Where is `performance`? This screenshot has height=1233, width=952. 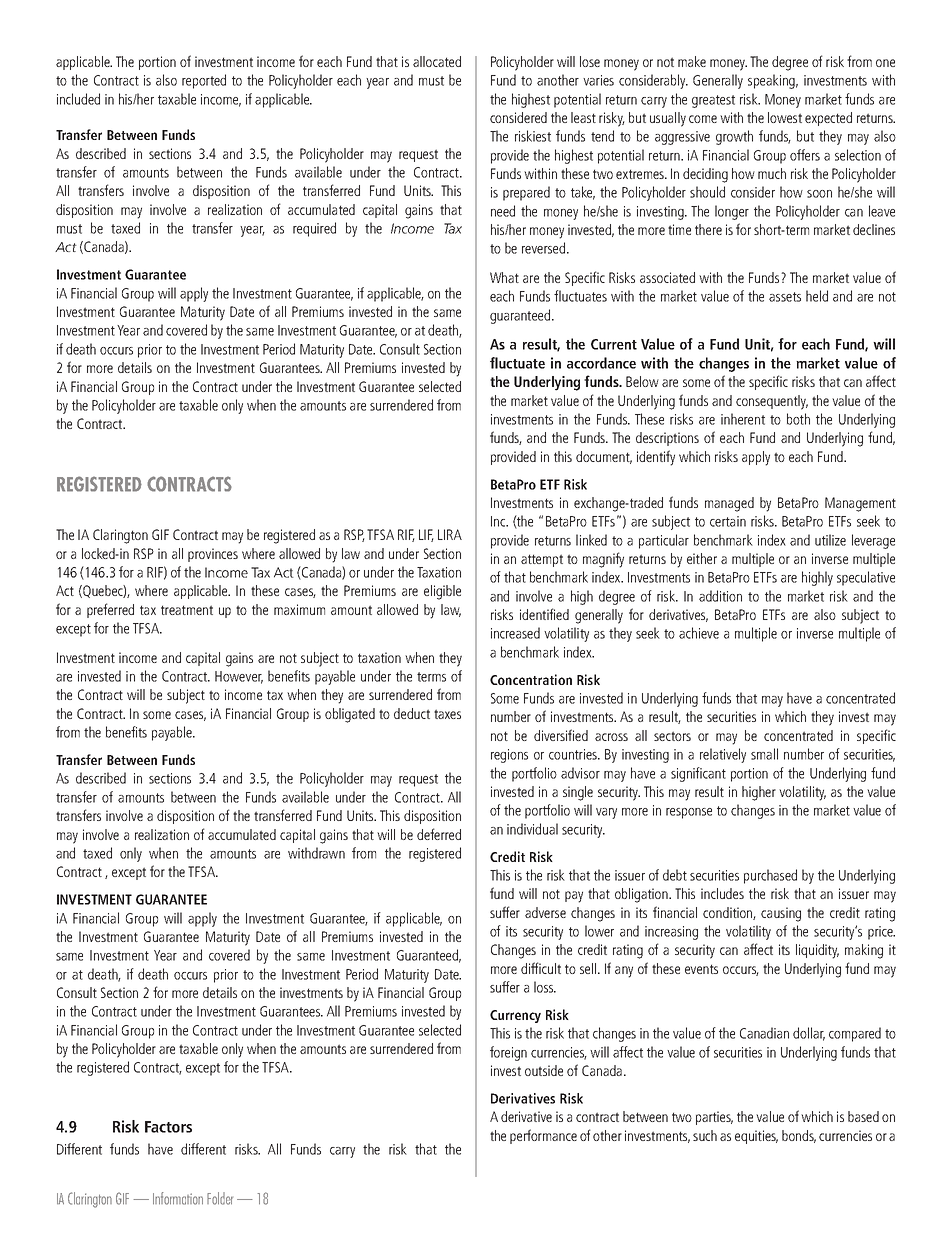 performance is located at coordinates (543, 1136).
